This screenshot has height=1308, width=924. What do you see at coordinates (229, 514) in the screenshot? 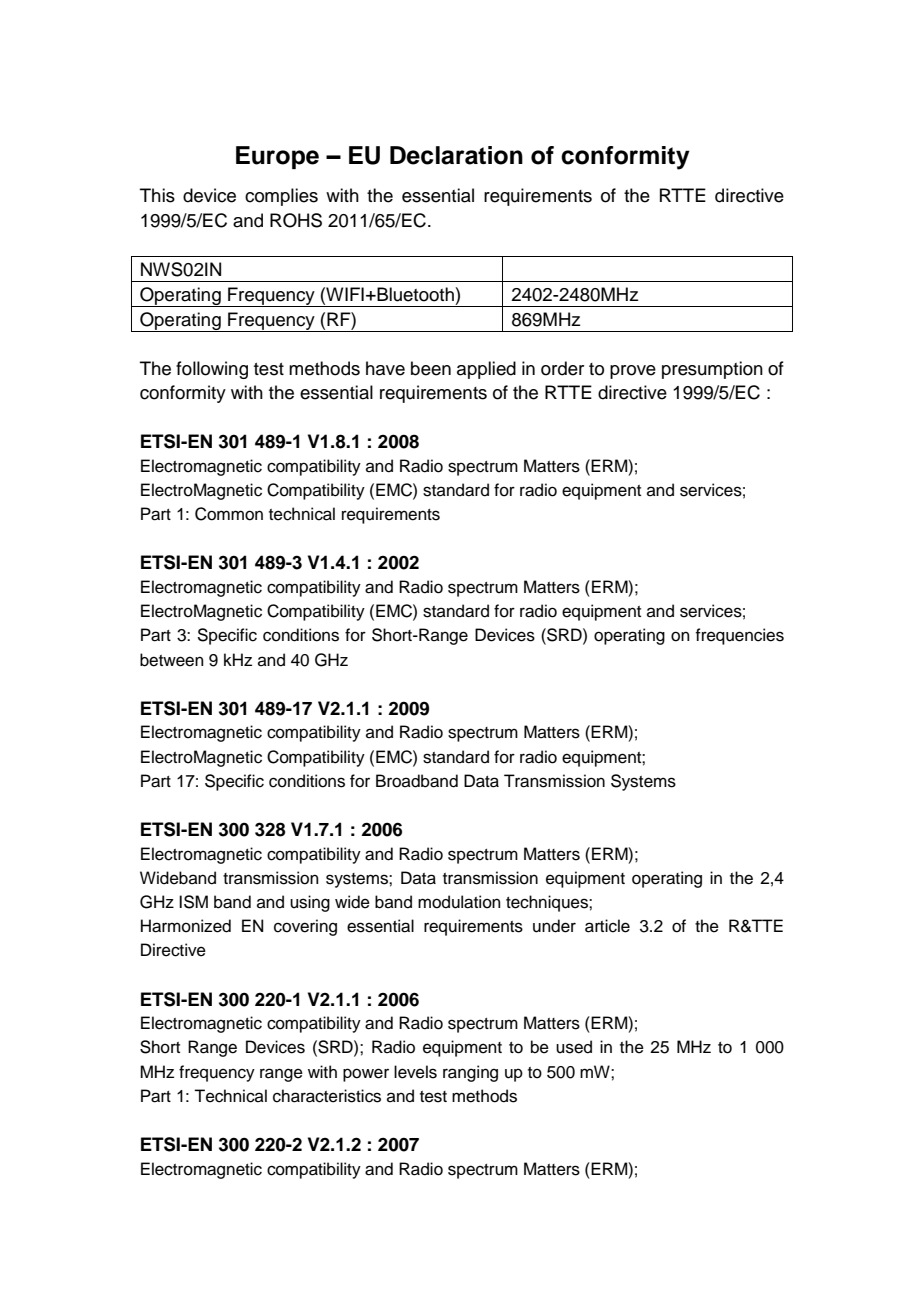
I see `Common` at bounding box center [229, 514].
